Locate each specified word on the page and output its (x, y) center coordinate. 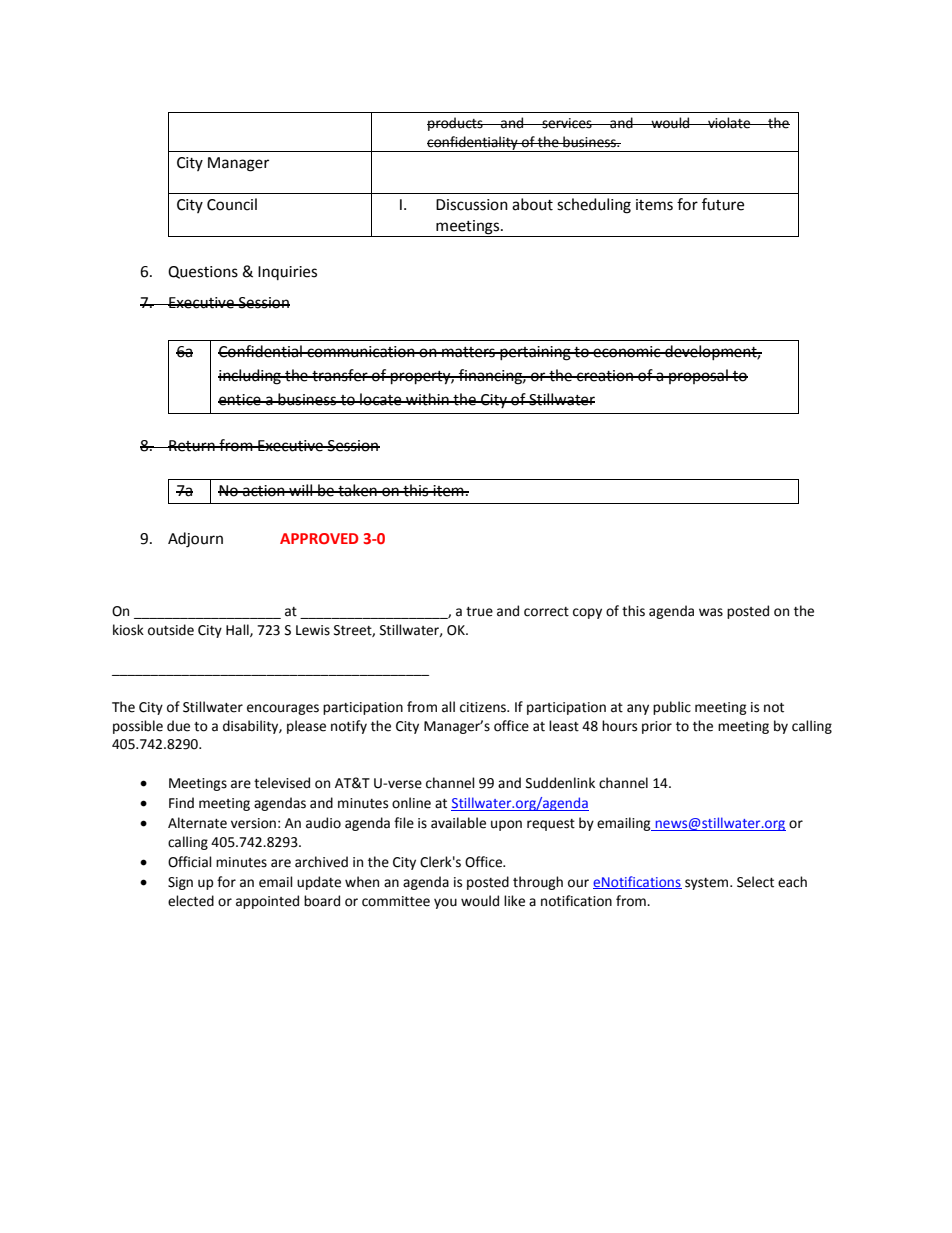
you (445, 903)
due (178, 726)
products (456, 124)
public (672, 708)
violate (729, 123)
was (711, 612)
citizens (484, 707)
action (264, 491)
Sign (180, 883)
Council (232, 204)
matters (468, 352)
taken (357, 490)
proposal (698, 376)
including (250, 377)
